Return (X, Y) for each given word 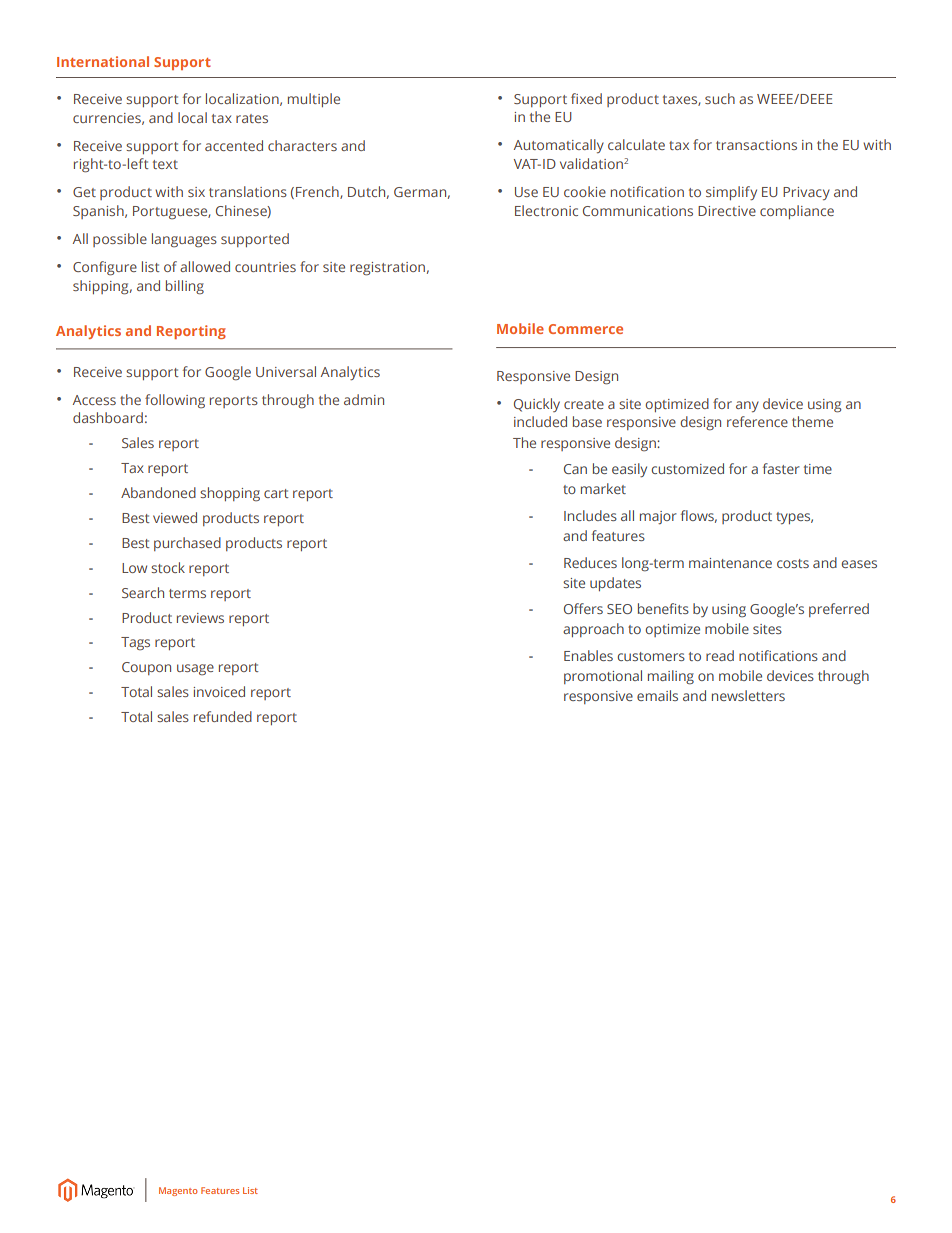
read (720, 655)
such (720, 98)
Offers (583, 608)
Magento (178, 1191)
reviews (200, 618)
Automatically (559, 146)
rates (252, 118)
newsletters (748, 695)
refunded (223, 716)
